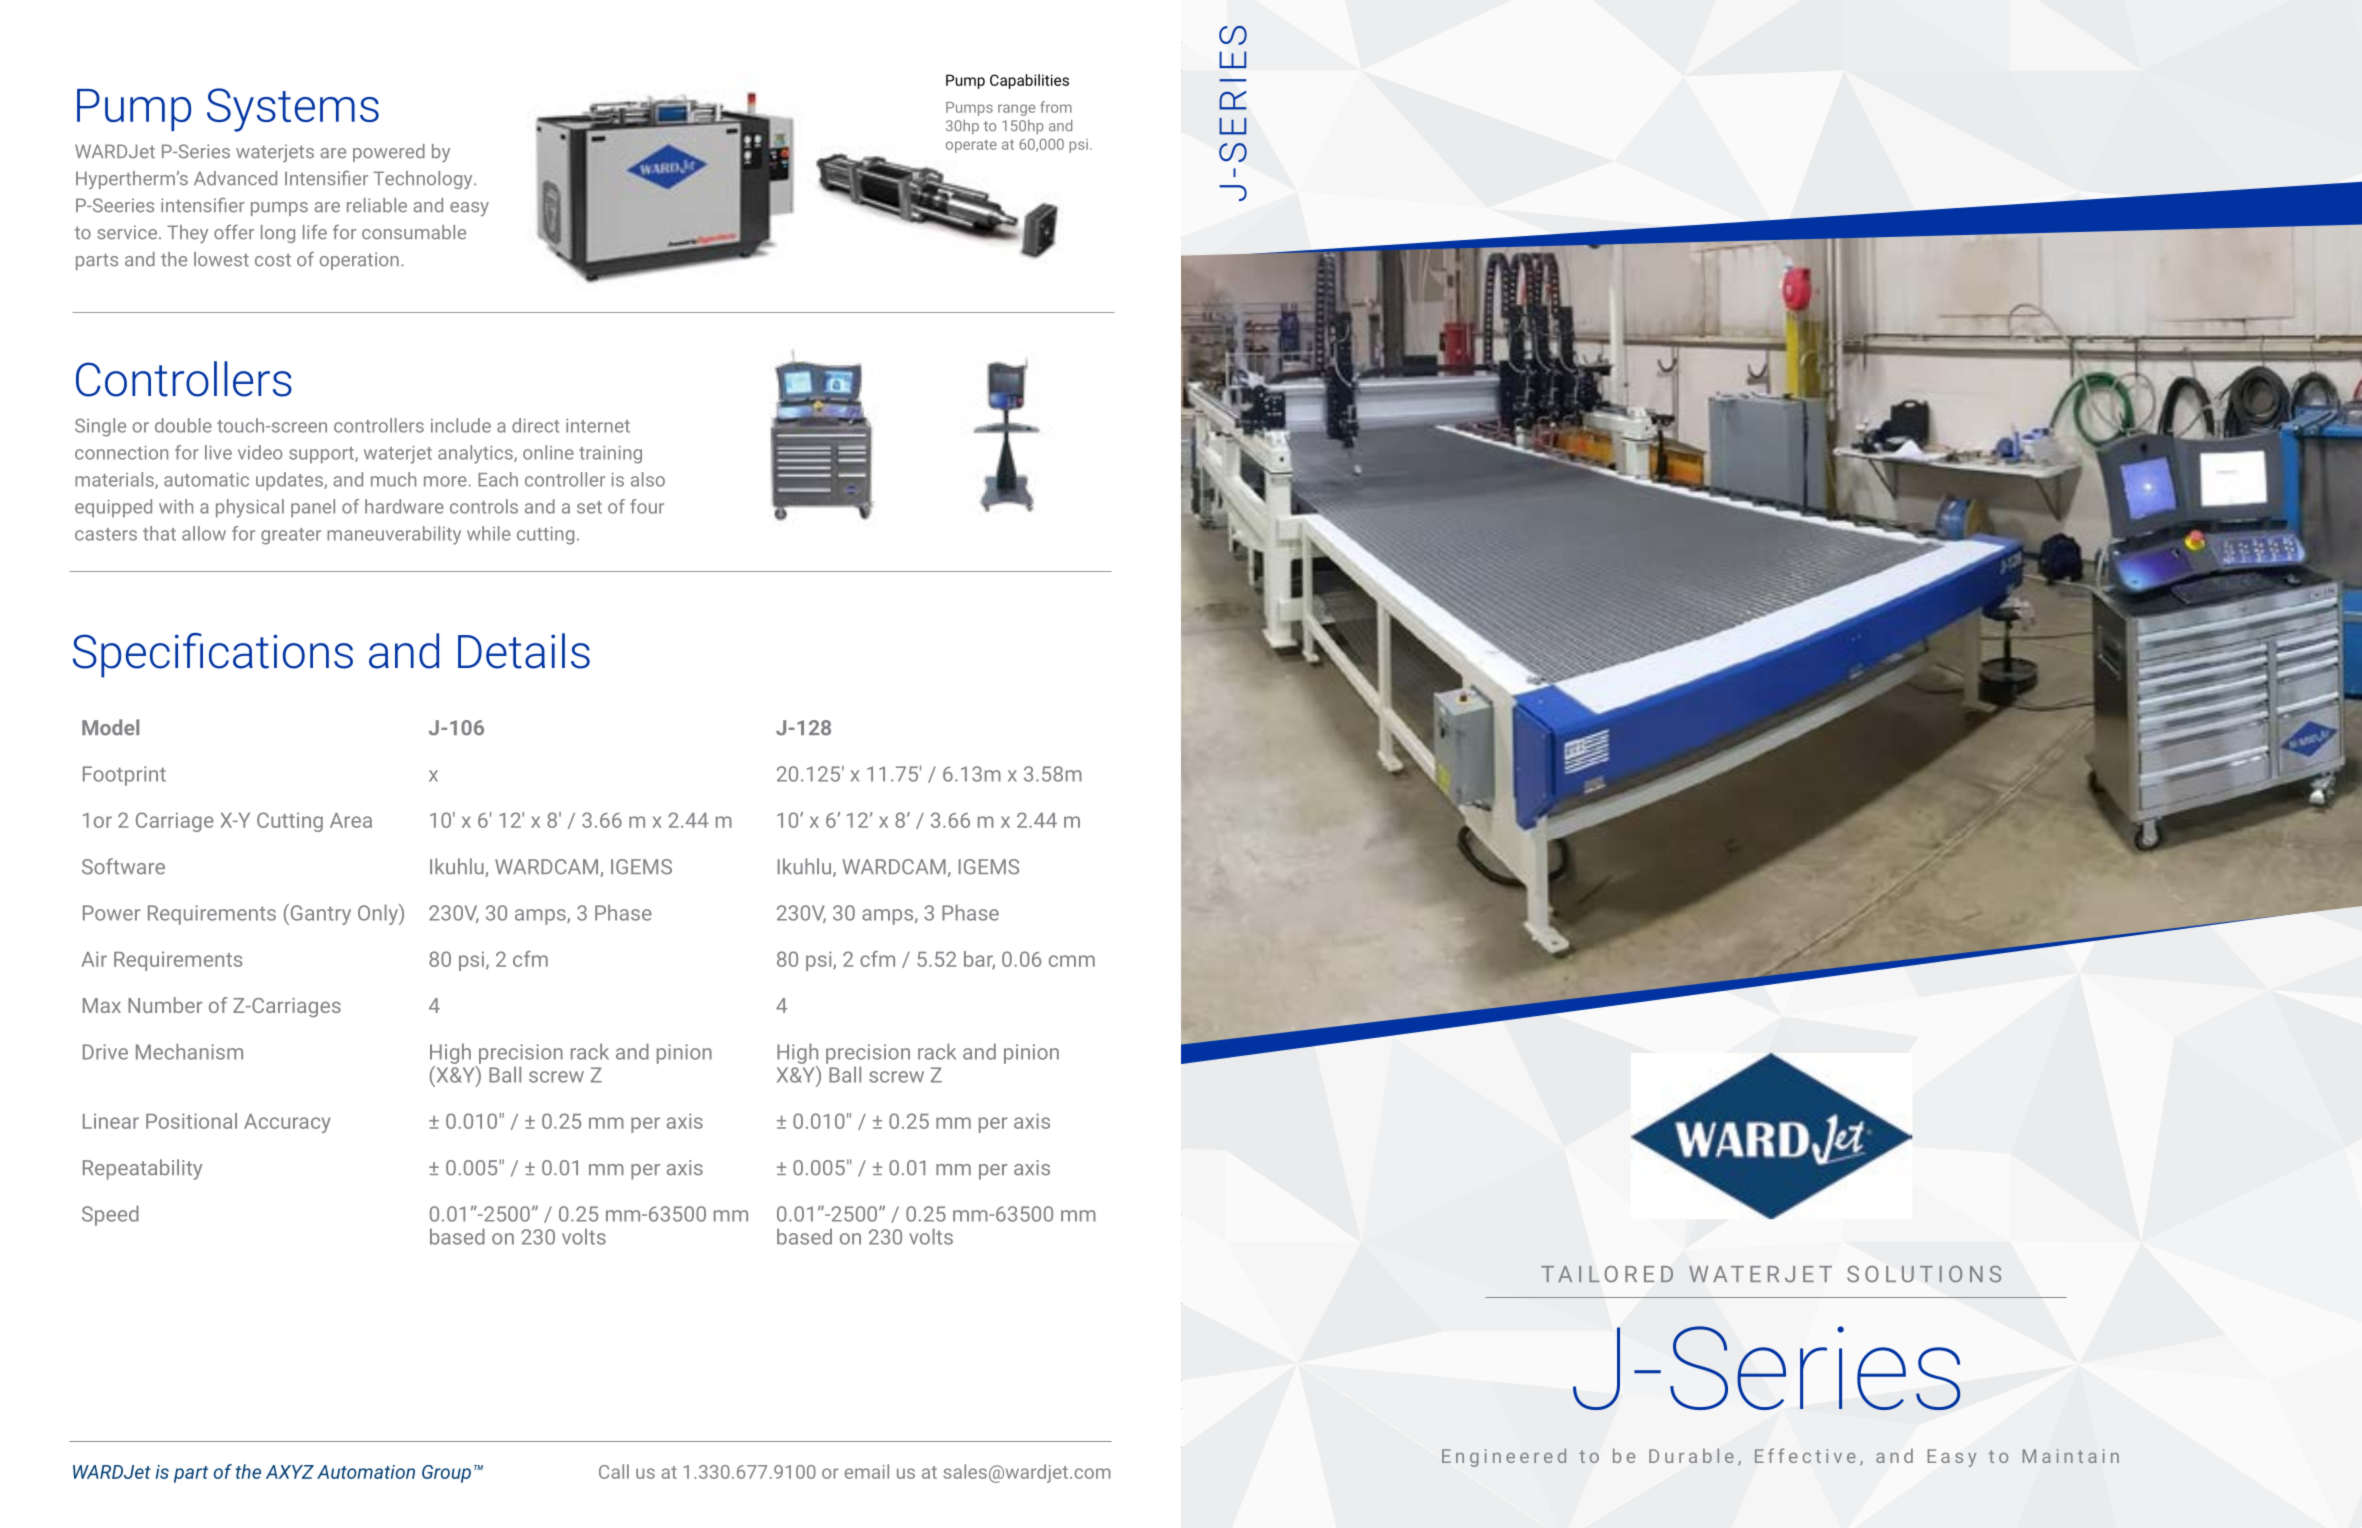  Describe the element at coordinates (291, 536) in the document. I see `greater` at that location.
